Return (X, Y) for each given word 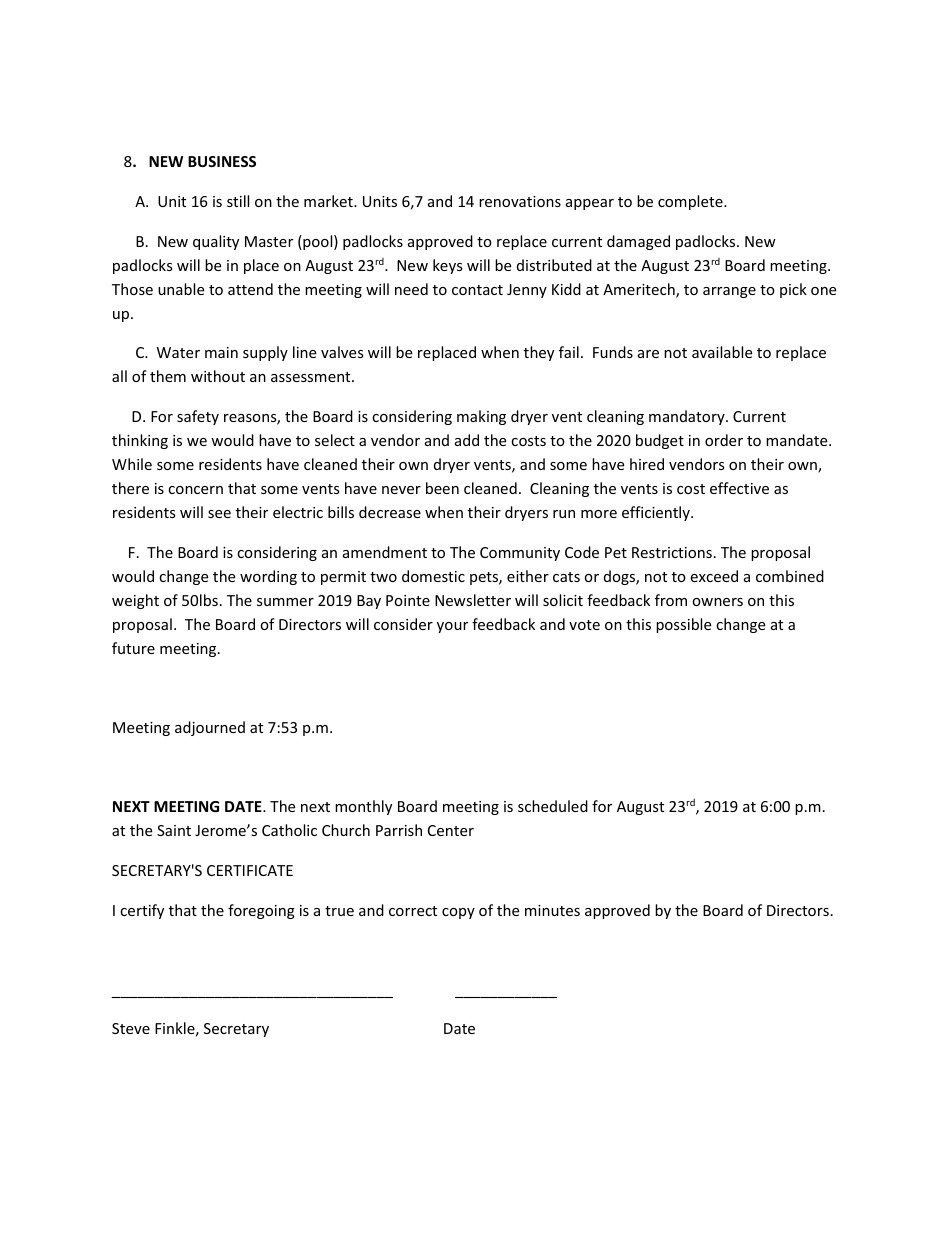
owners (717, 602)
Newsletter (473, 600)
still (238, 201)
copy (458, 913)
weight (135, 601)
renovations (520, 201)
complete (691, 202)
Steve (131, 1028)
